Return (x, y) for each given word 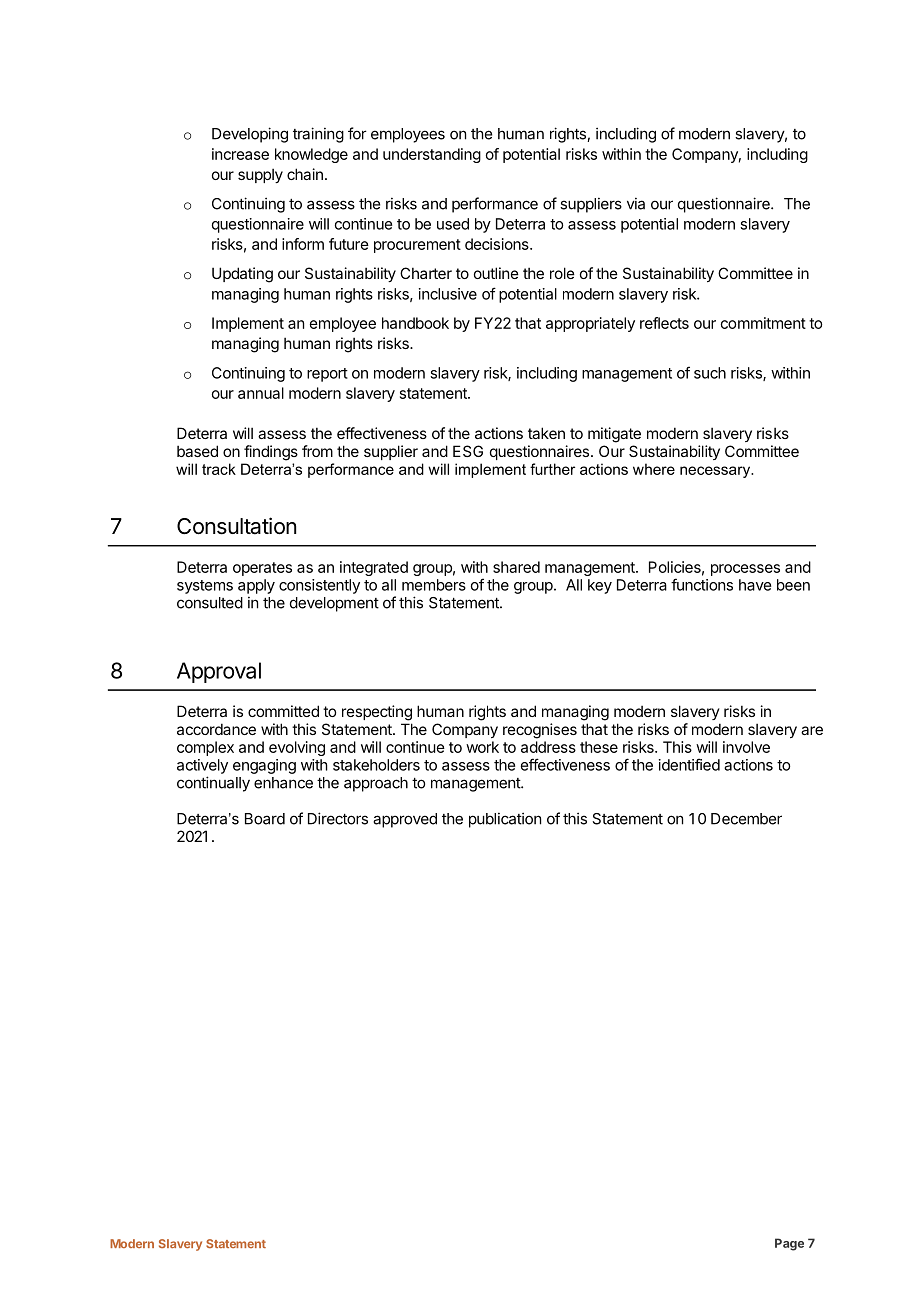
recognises (540, 731)
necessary (716, 472)
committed (283, 711)
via (636, 203)
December (746, 819)
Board (265, 819)
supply (260, 175)
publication (505, 820)
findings (271, 453)
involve (746, 747)
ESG (468, 451)
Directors (338, 818)
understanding (432, 155)
